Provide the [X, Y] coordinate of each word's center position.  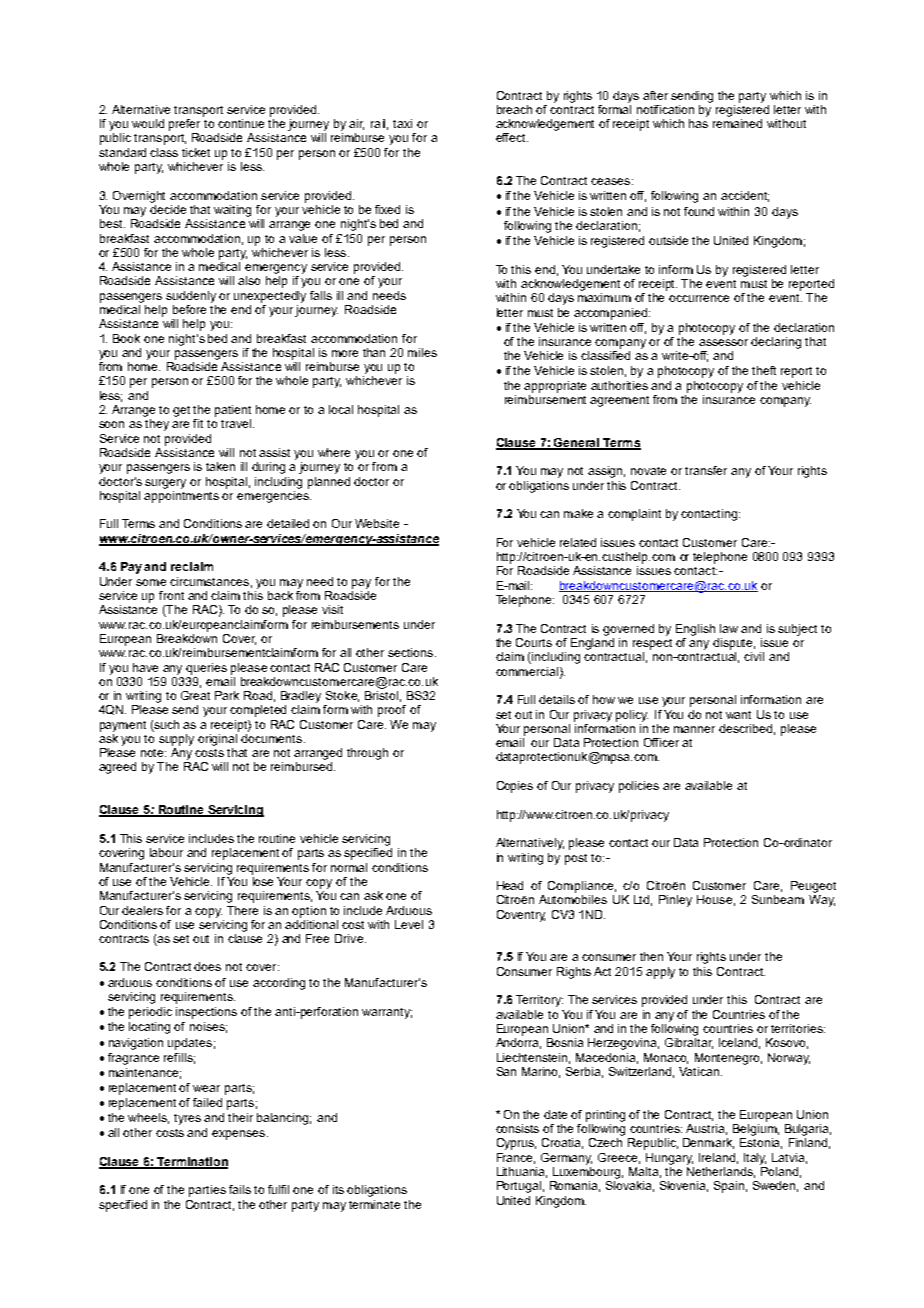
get [181, 411]
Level [409, 924]
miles [422, 352]
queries [206, 669]
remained [737, 123]
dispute [734, 644]
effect [512, 137]
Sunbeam [778, 899]
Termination [192, 1162]
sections [412, 652]
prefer [186, 123]
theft [764, 370]
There [242, 910]
